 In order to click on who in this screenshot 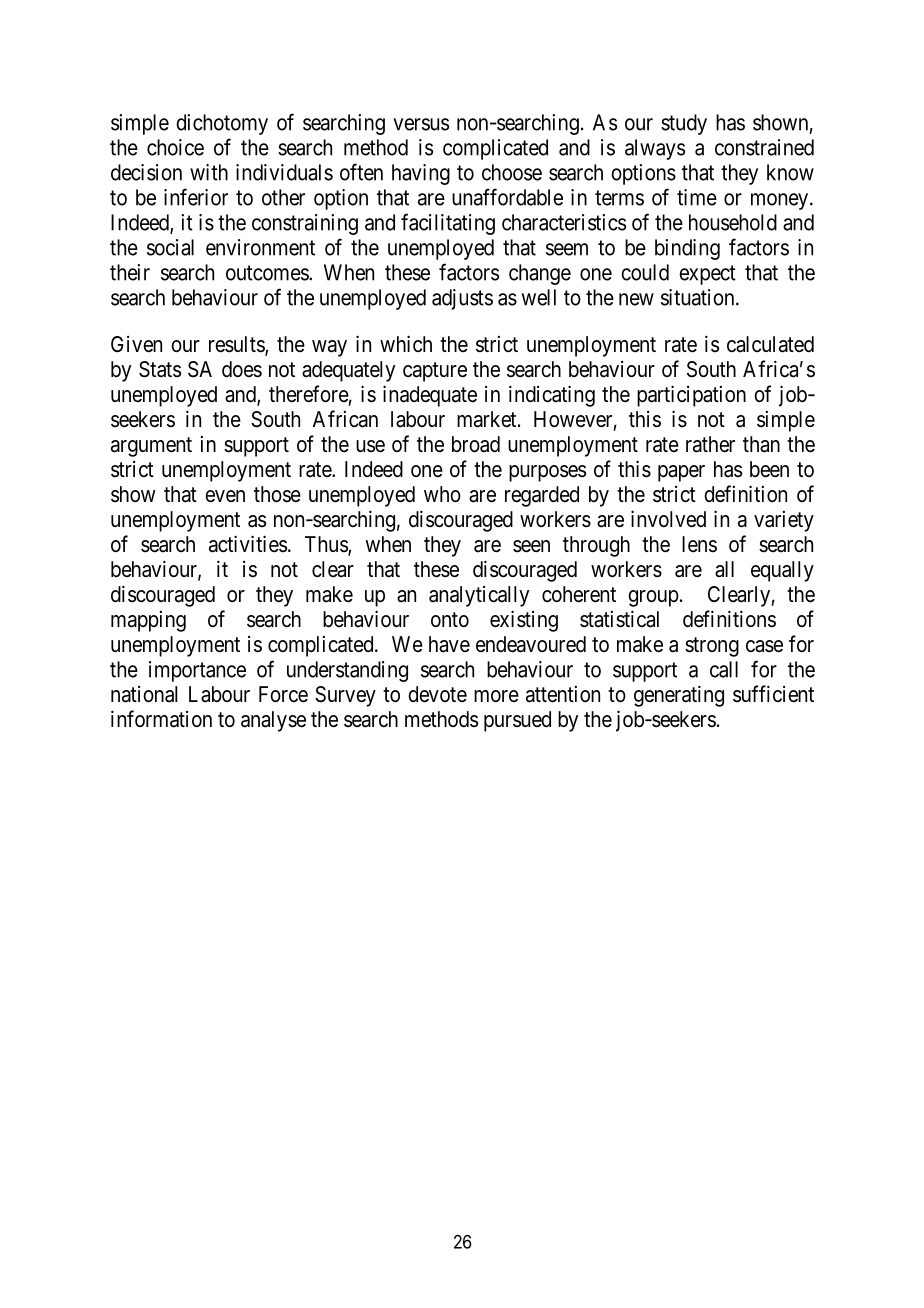, I will do `click(442, 494)`.
